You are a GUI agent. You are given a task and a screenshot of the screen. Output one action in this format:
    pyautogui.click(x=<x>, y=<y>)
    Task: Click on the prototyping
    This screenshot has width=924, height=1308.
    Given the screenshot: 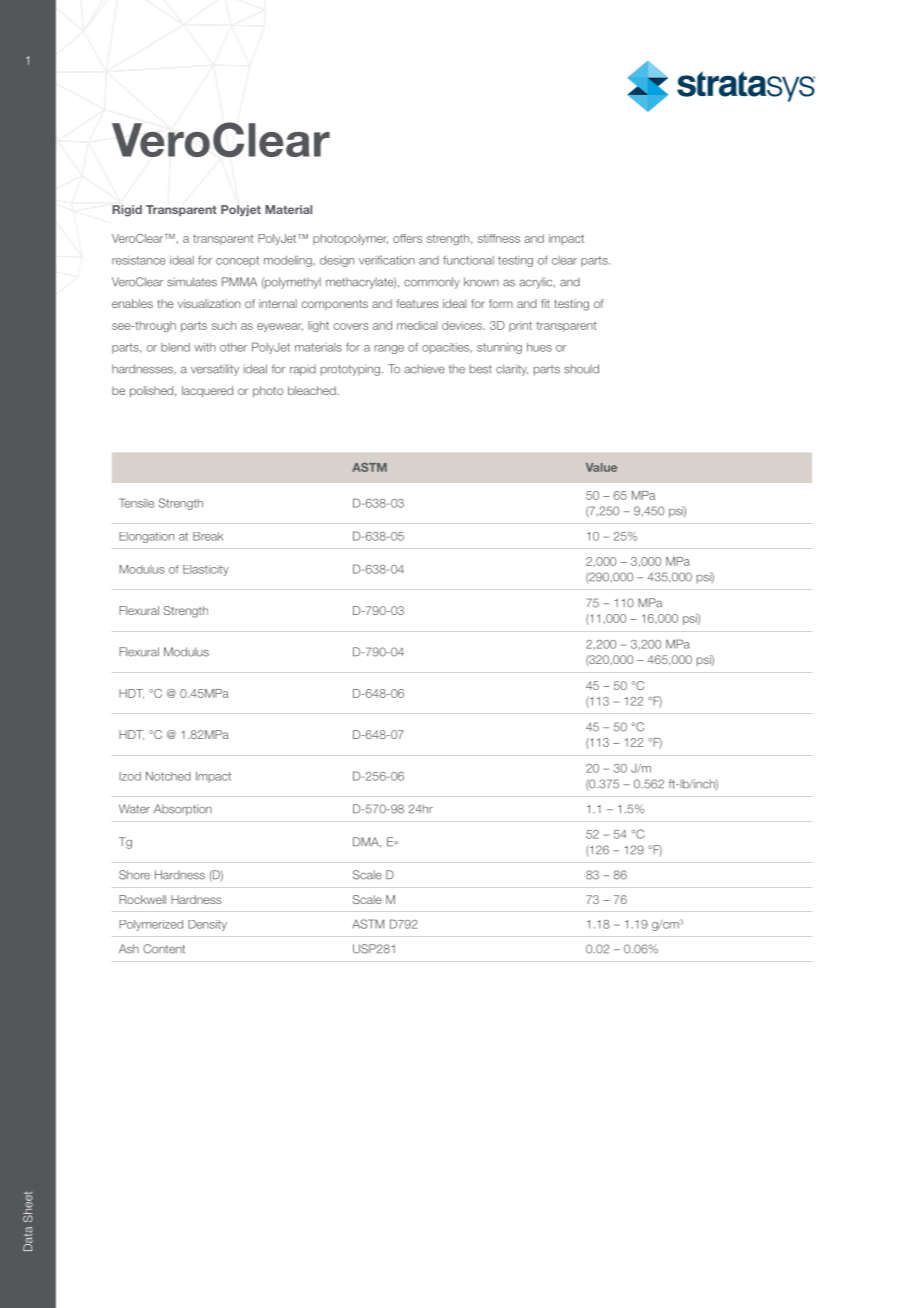 What is the action you would take?
    pyautogui.click(x=350, y=370)
